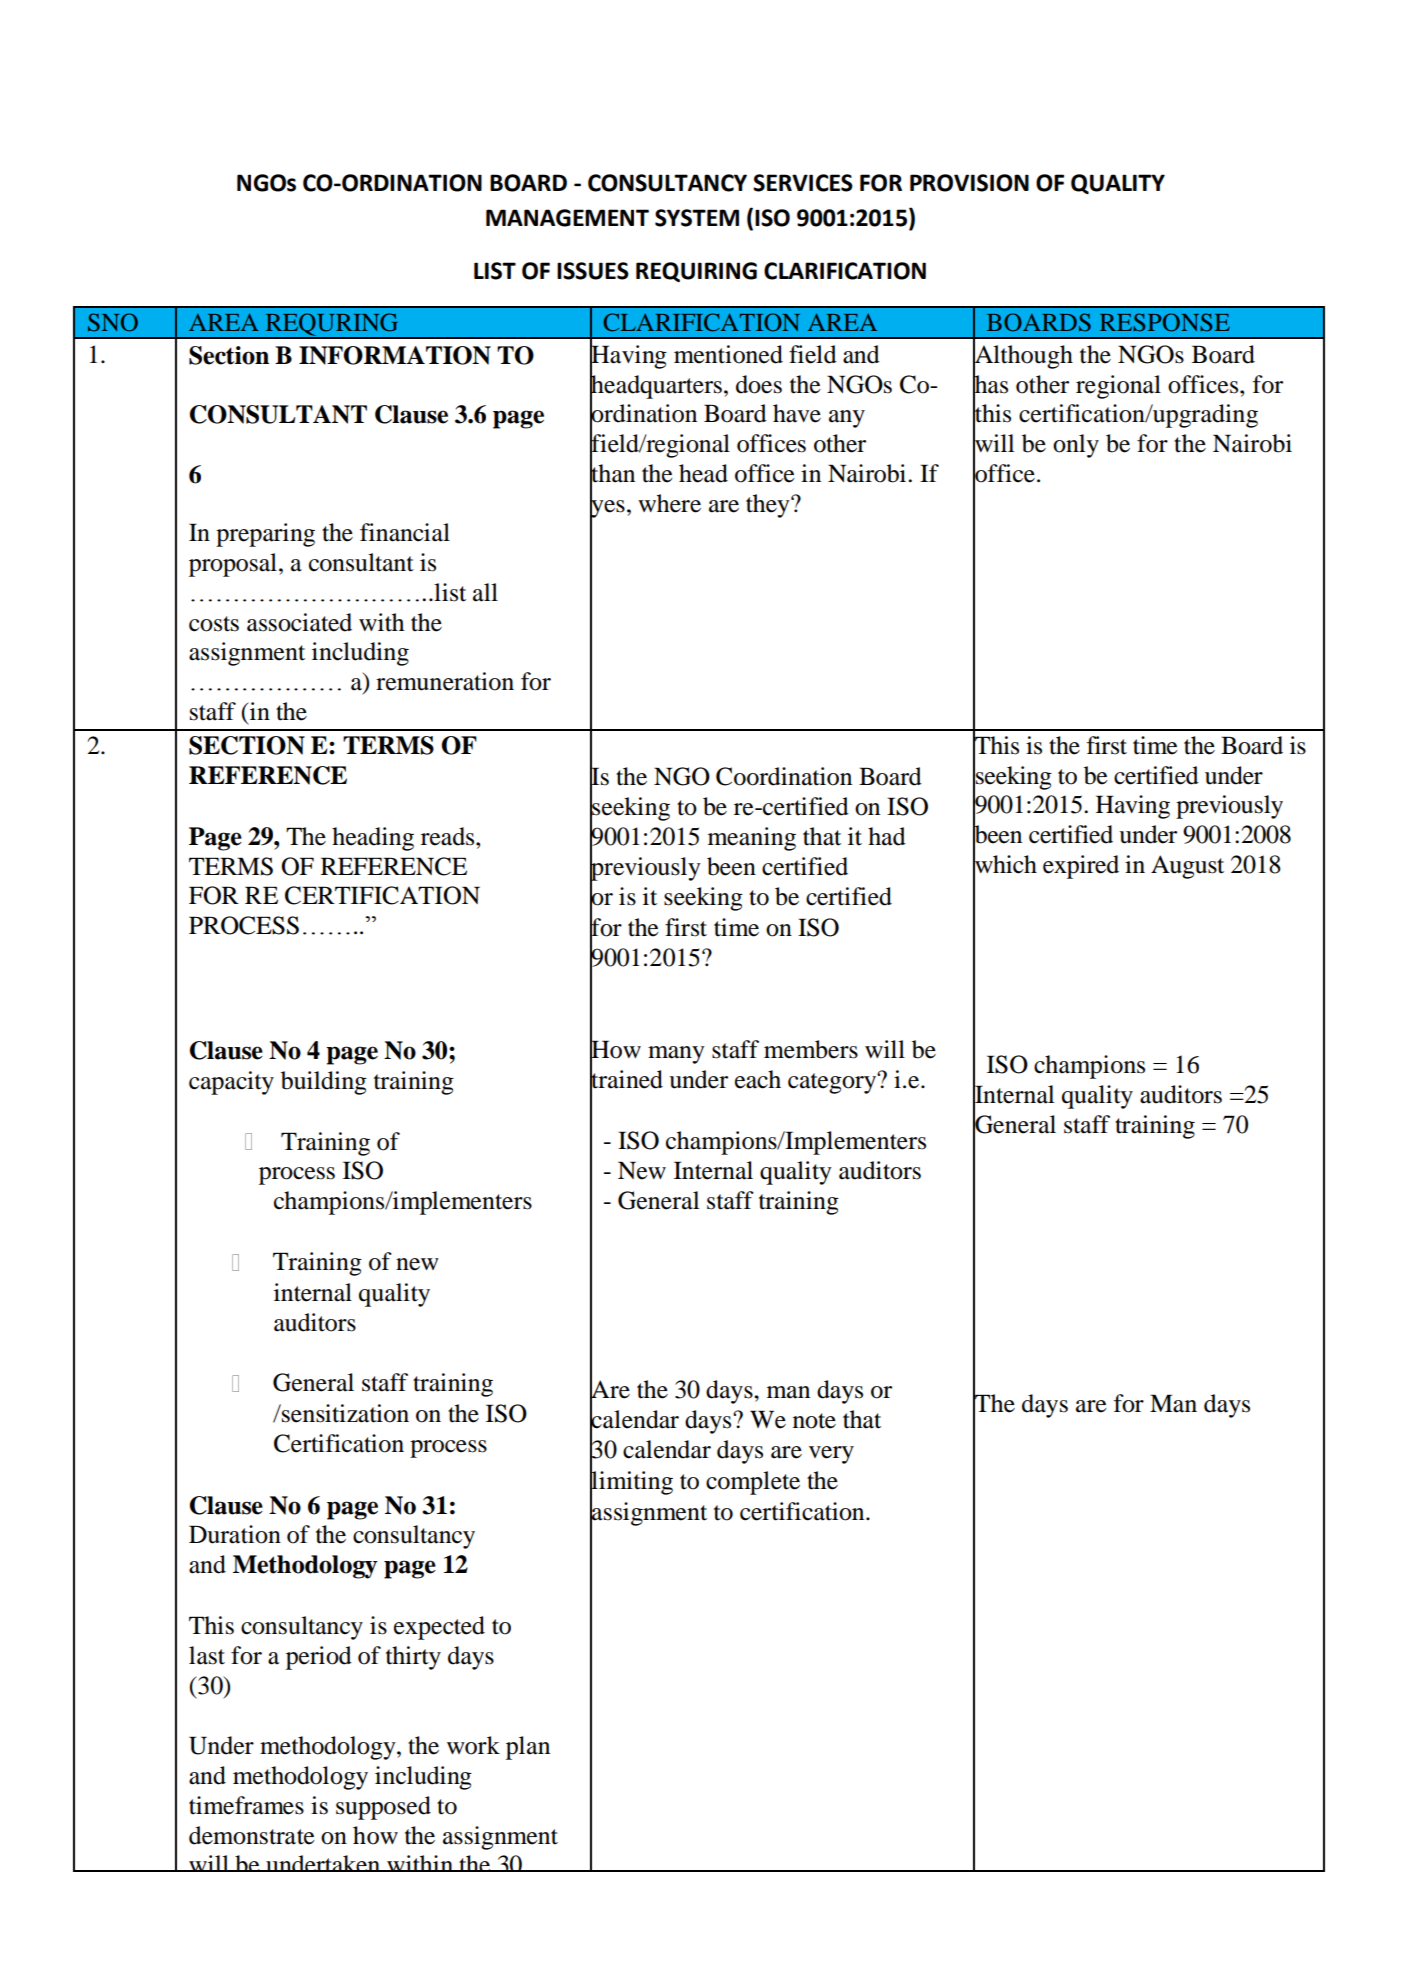 The image size is (1401, 1979). I want to click on demonstrate, so click(252, 1835).
